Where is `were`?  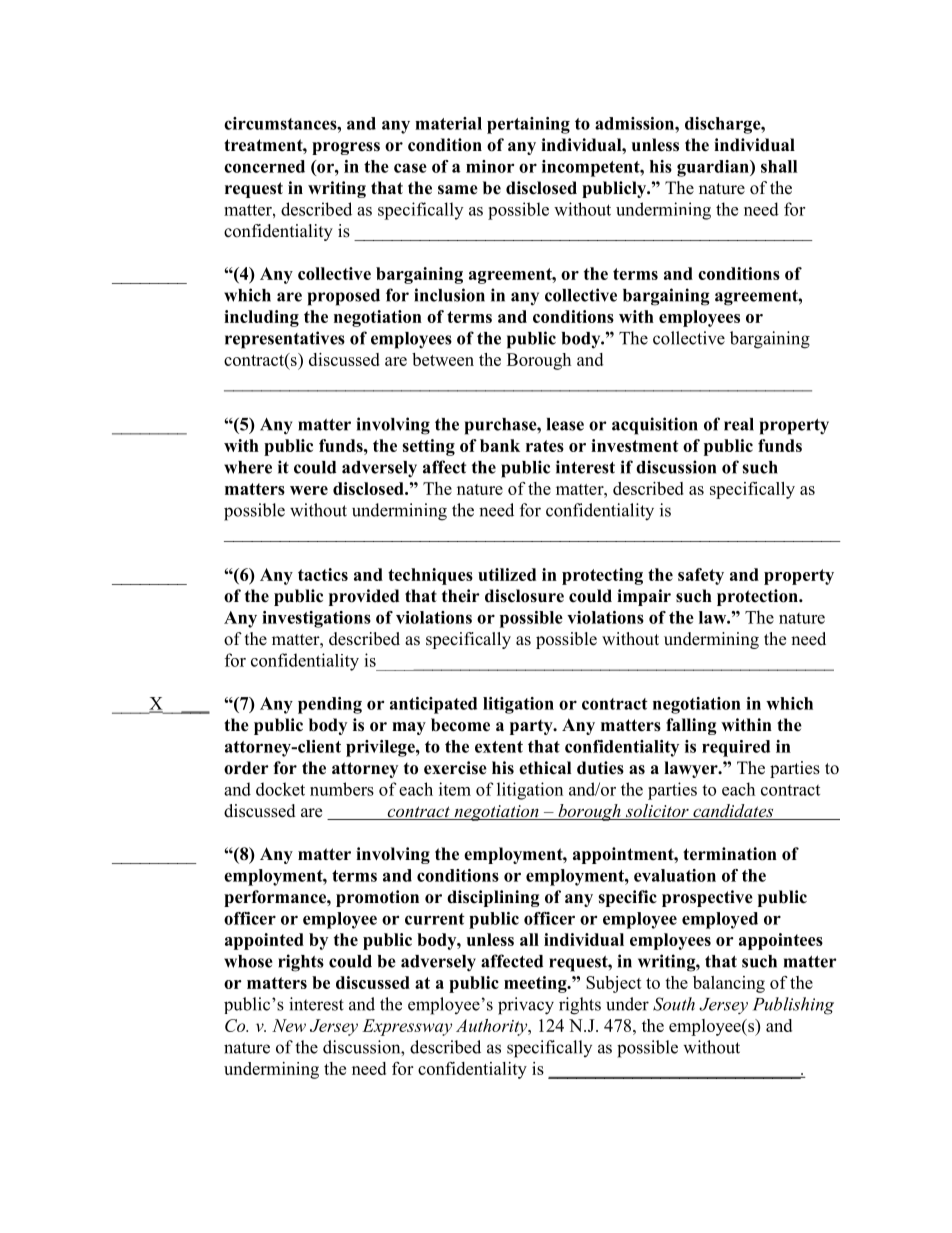
were is located at coordinates (309, 490).
